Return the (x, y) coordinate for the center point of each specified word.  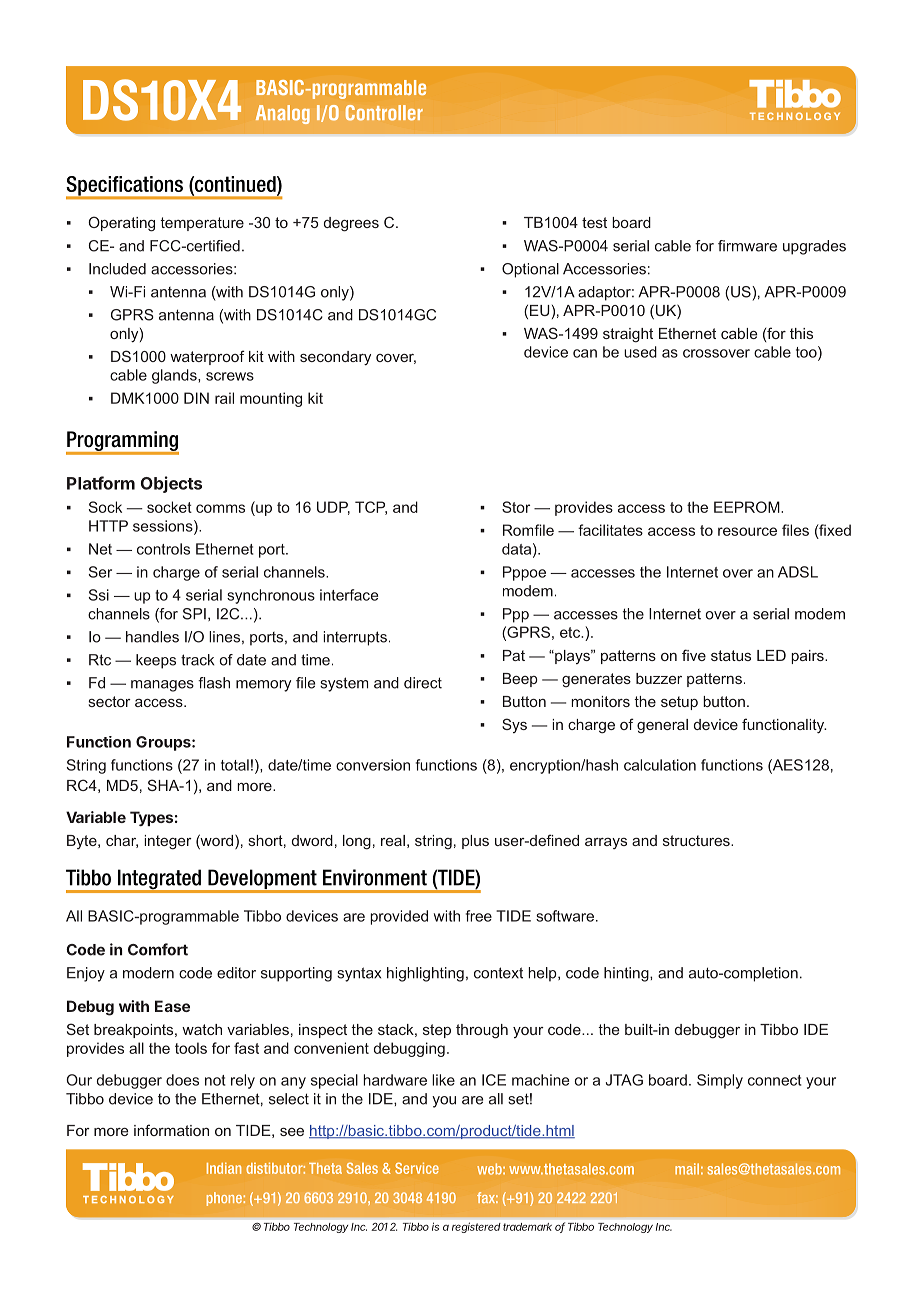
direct (423, 683)
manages (162, 686)
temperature (202, 224)
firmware (747, 246)
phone (225, 1199)
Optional (530, 270)
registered (476, 1227)
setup (679, 703)
